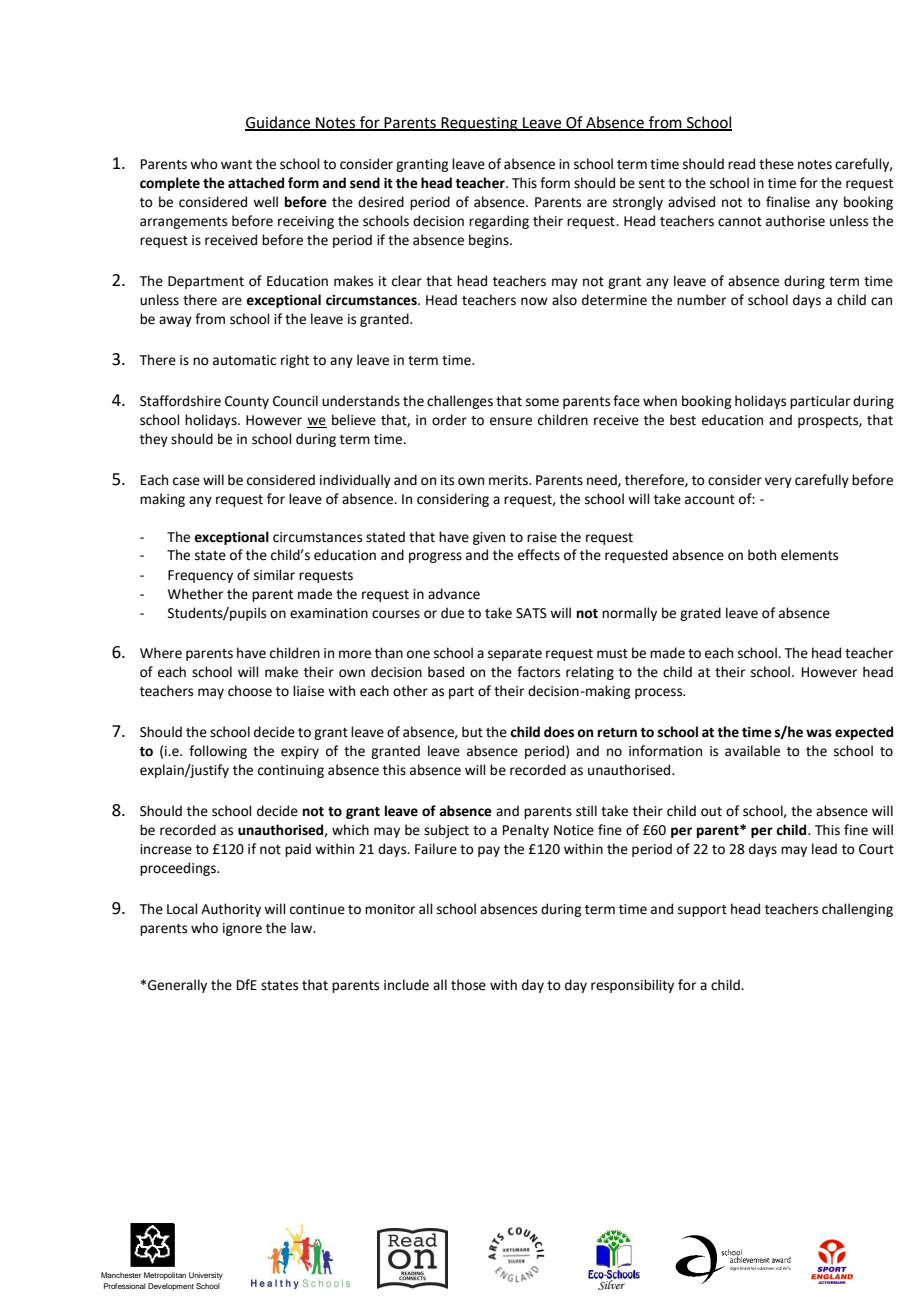  Describe the element at coordinates (206, 1276) in the screenshot. I see `University` at that location.
